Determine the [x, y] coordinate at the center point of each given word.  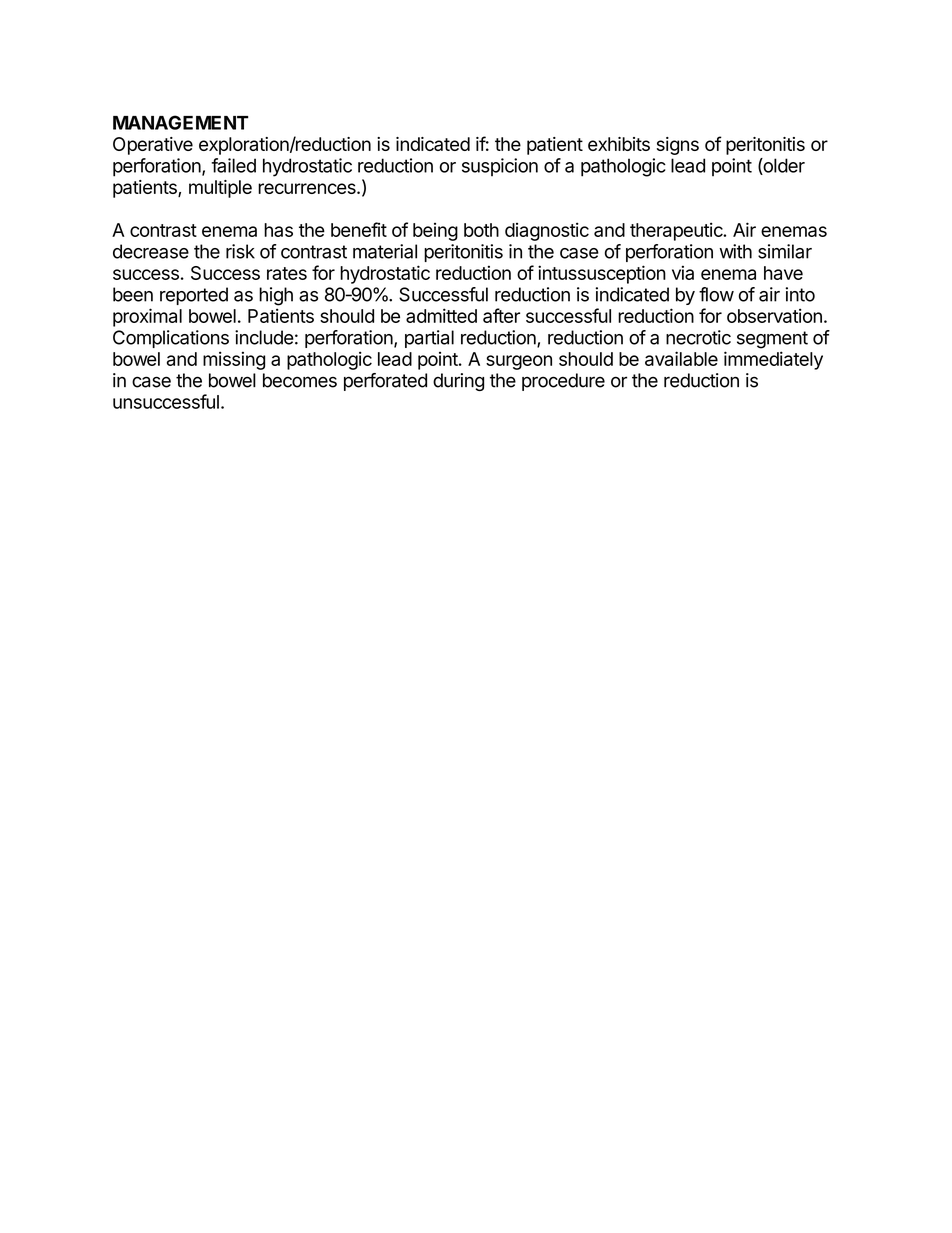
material [385, 251]
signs [678, 146]
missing [234, 360]
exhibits [619, 144]
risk [240, 251]
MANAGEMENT [180, 122]
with [735, 251]
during [458, 382]
